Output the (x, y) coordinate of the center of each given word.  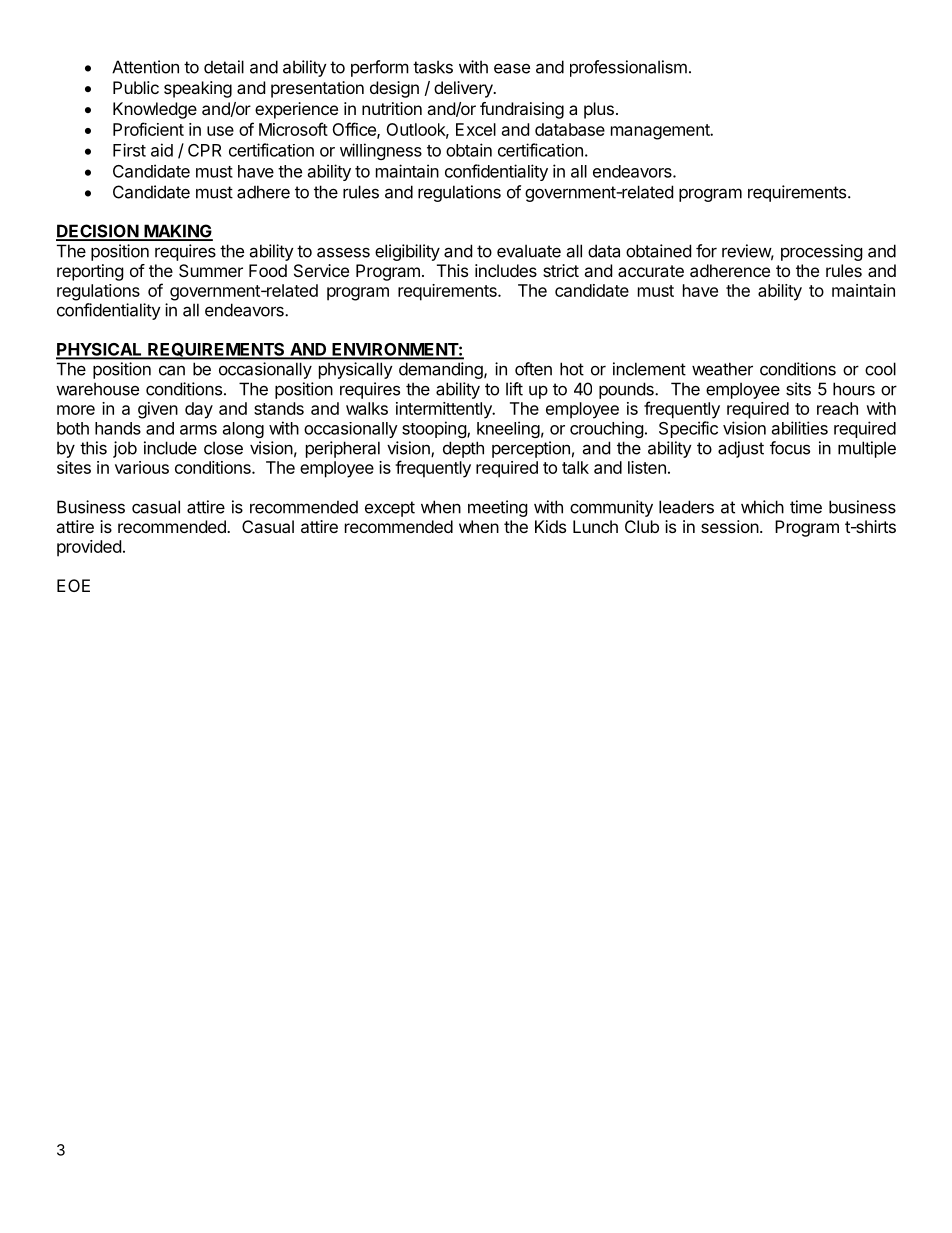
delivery (464, 89)
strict (561, 270)
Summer (211, 270)
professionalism (628, 68)
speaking (198, 89)
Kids (550, 526)
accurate (651, 271)
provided (89, 548)
